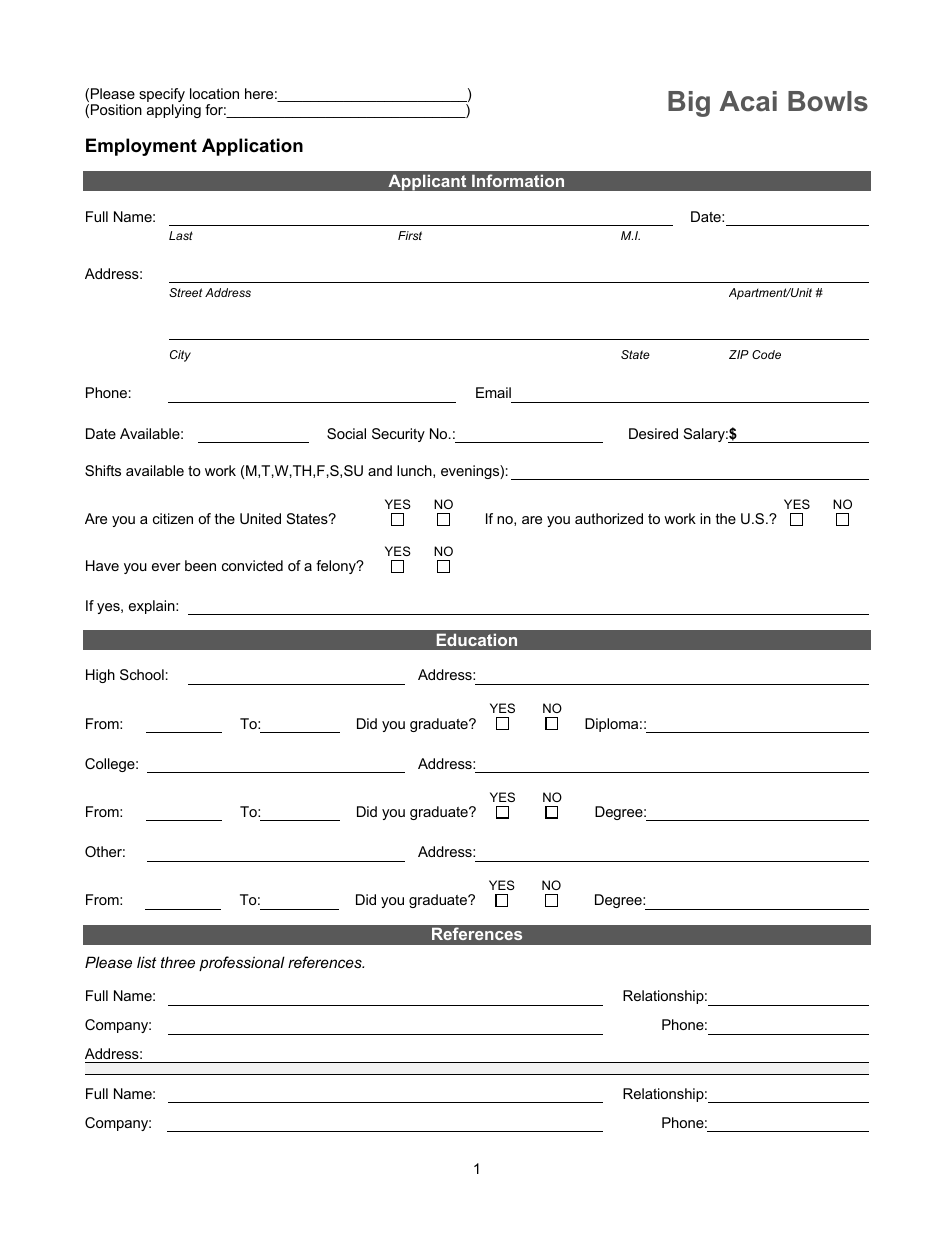 Image resolution: width=952 pixels, height=1233 pixels. I want to click on Desired, so click(653, 433).
